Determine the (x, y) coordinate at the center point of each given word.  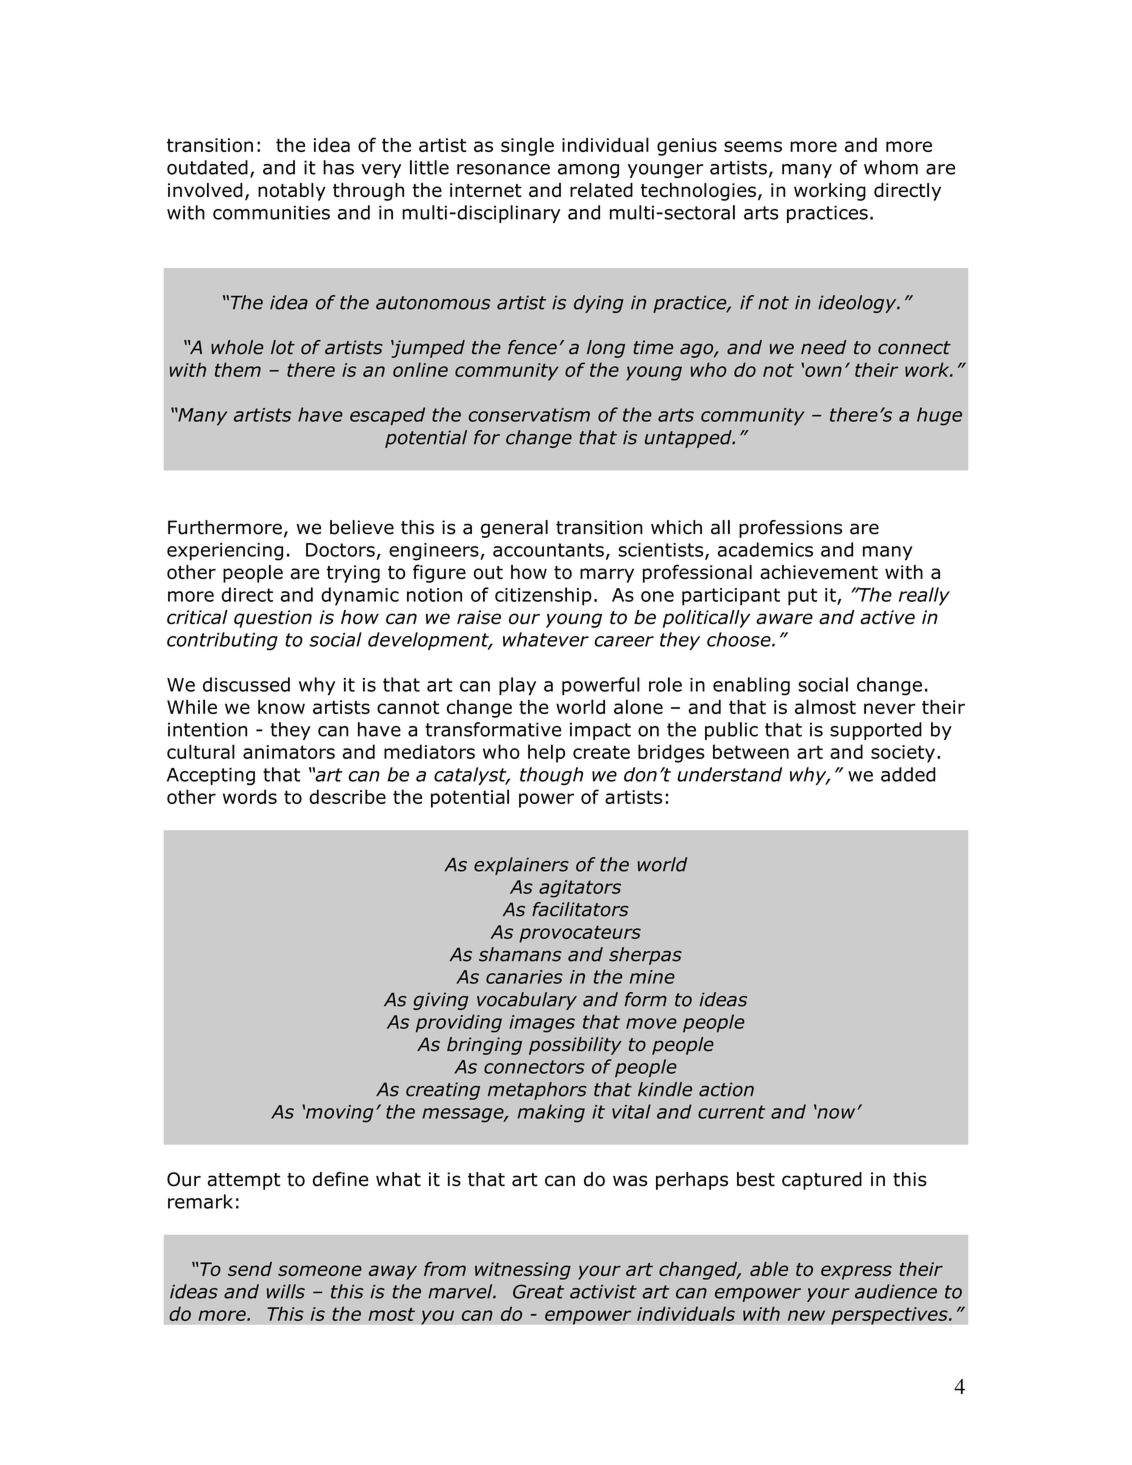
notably (292, 192)
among (588, 171)
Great (538, 1291)
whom (891, 167)
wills (286, 1291)
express (856, 1272)
